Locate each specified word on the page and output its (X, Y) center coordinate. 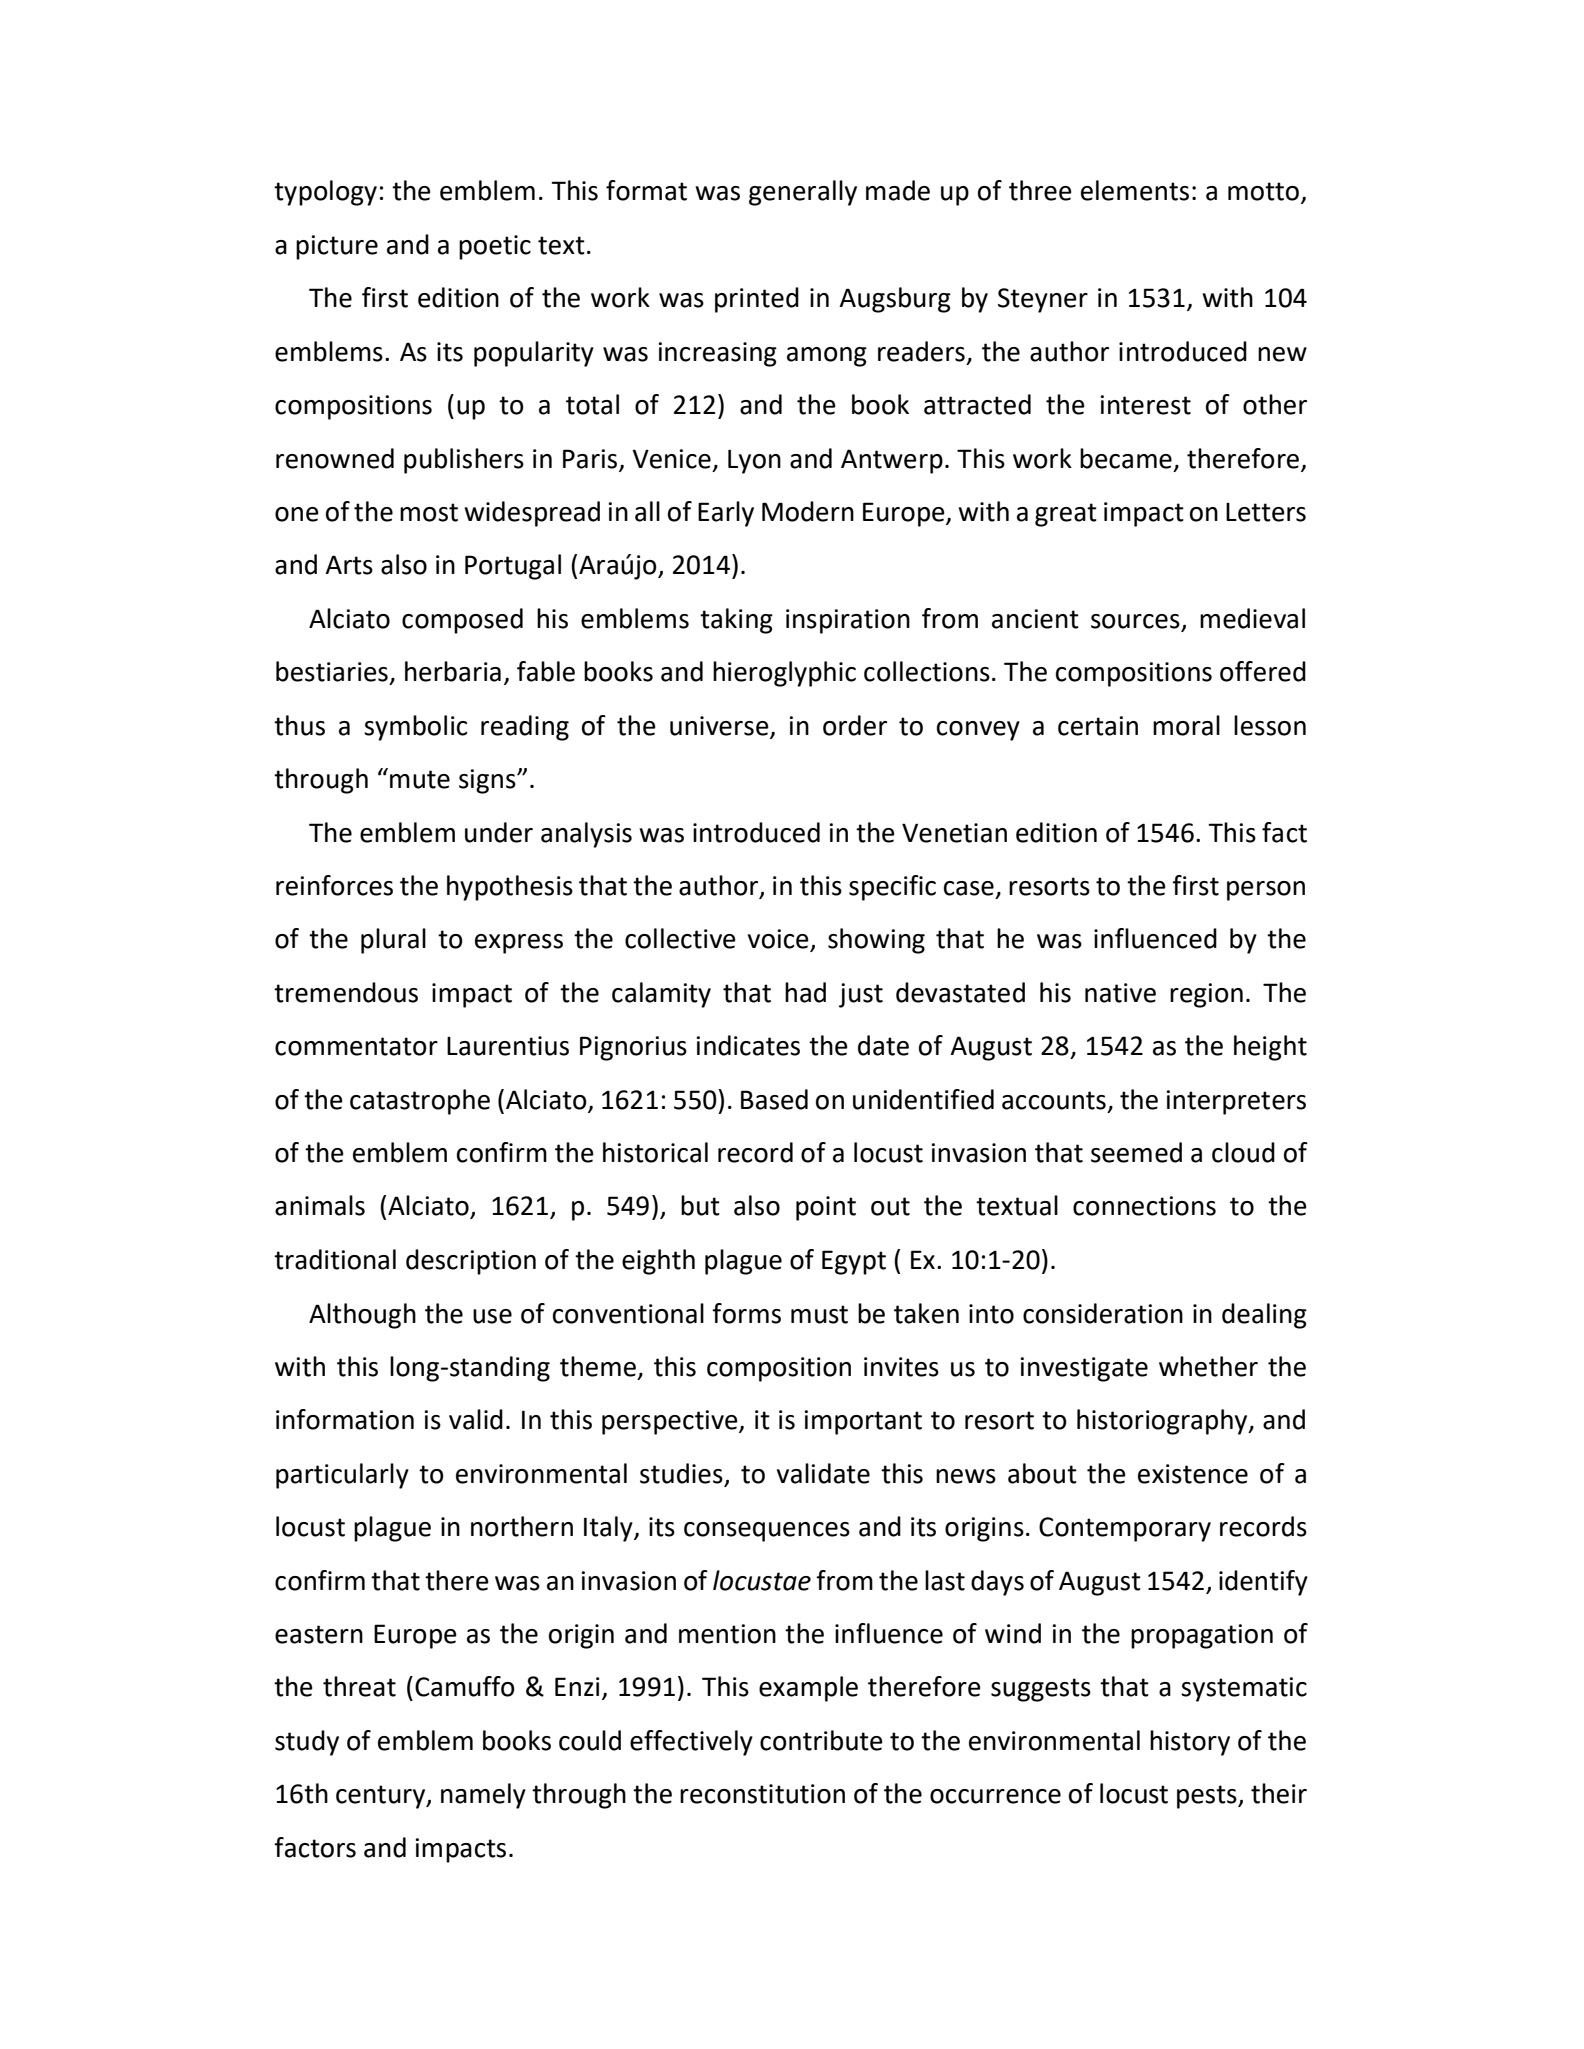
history (1190, 1743)
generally (803, 193)
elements (1135, 190)
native (1120, 993)
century (382, 1797)
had (805, 992)
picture (337, 247)
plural (393, 941)
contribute (821, 1740)
